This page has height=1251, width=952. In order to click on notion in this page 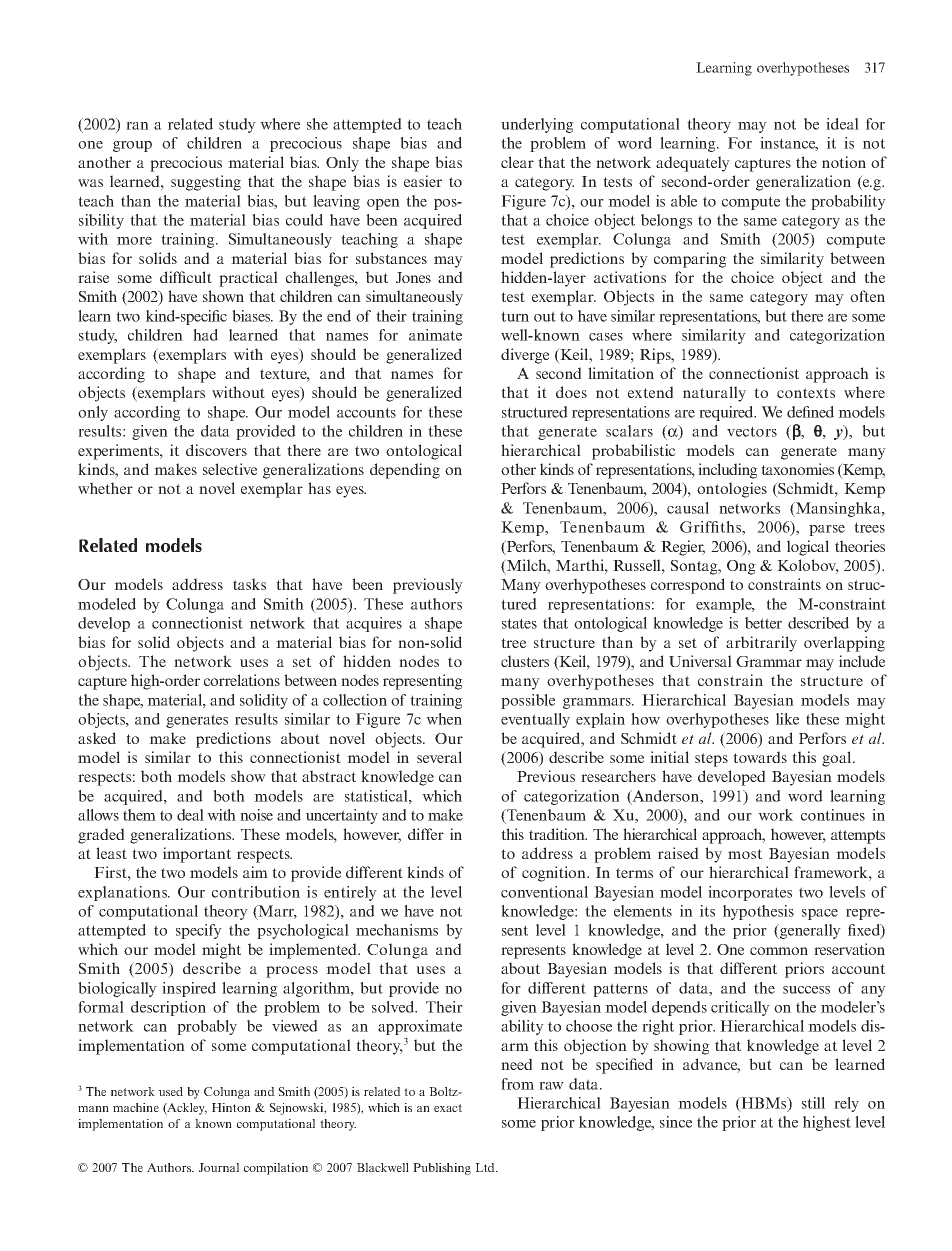, I will do `click(844, 162)`.
